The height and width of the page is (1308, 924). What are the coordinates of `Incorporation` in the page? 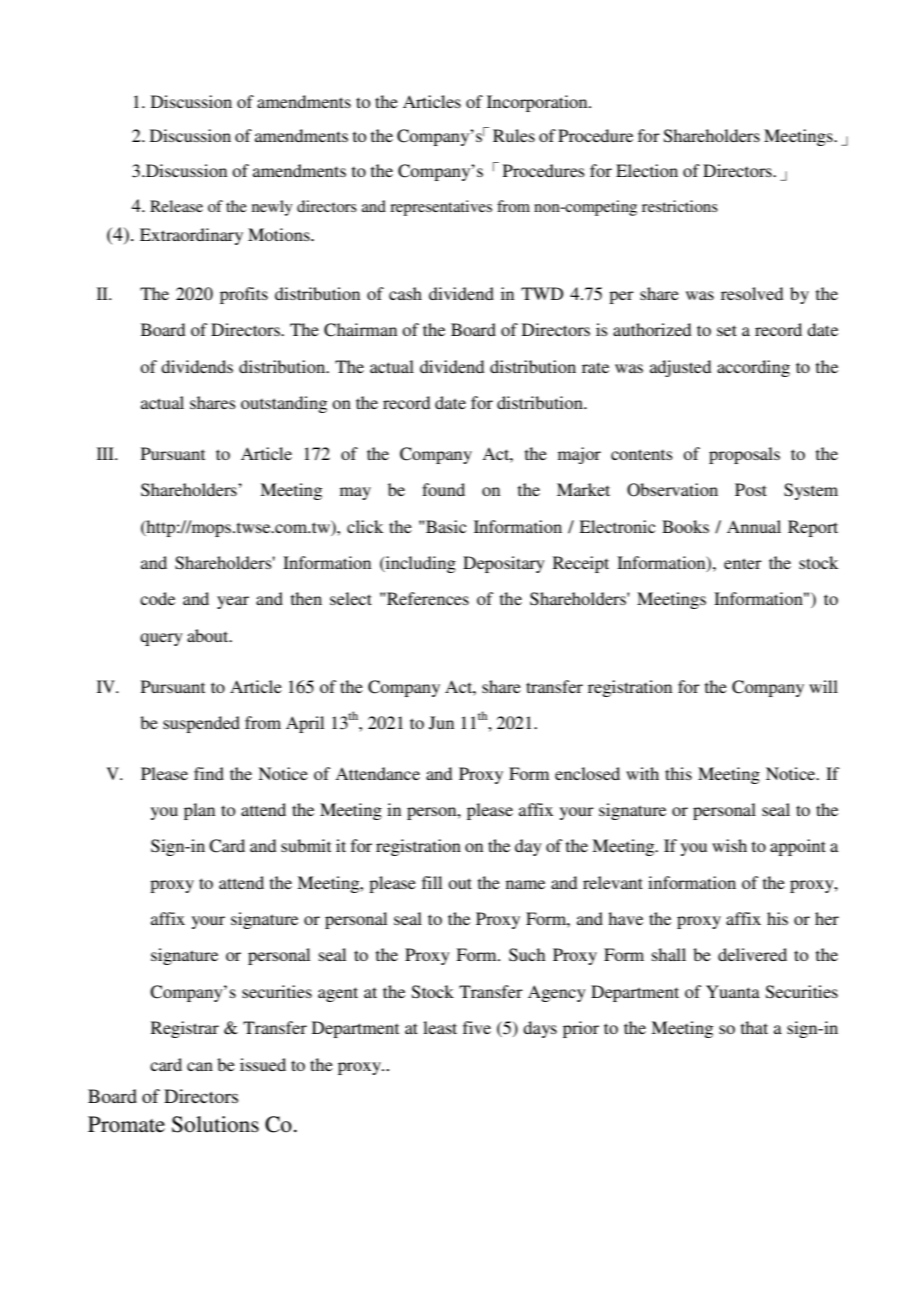 It's located at (538, 103).
